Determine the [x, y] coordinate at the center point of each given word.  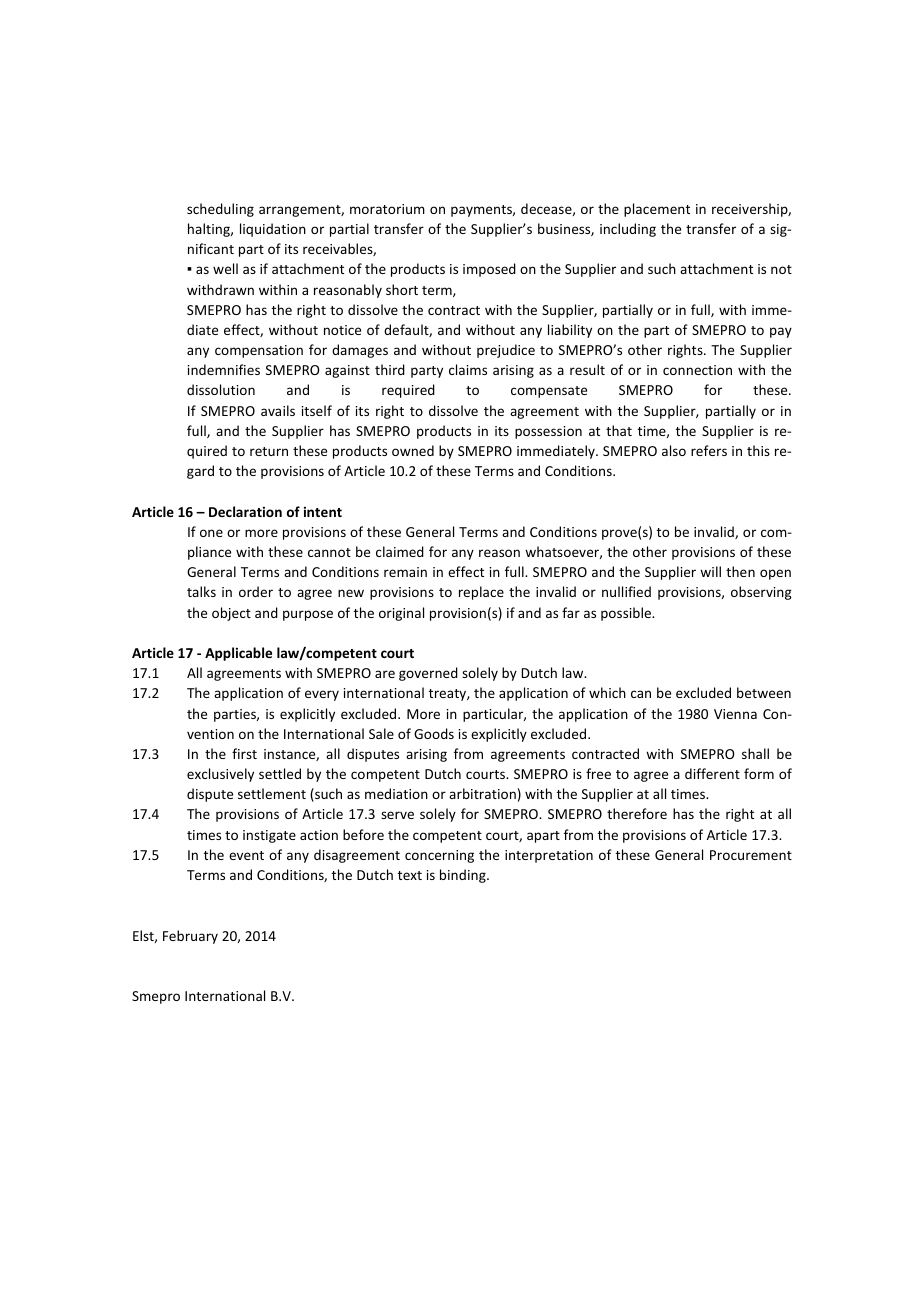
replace [481, 593]
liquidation [273, 230]
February [190, 937]
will [710, 571]
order [256, 591]
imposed [489, 270]
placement [657, 210]
